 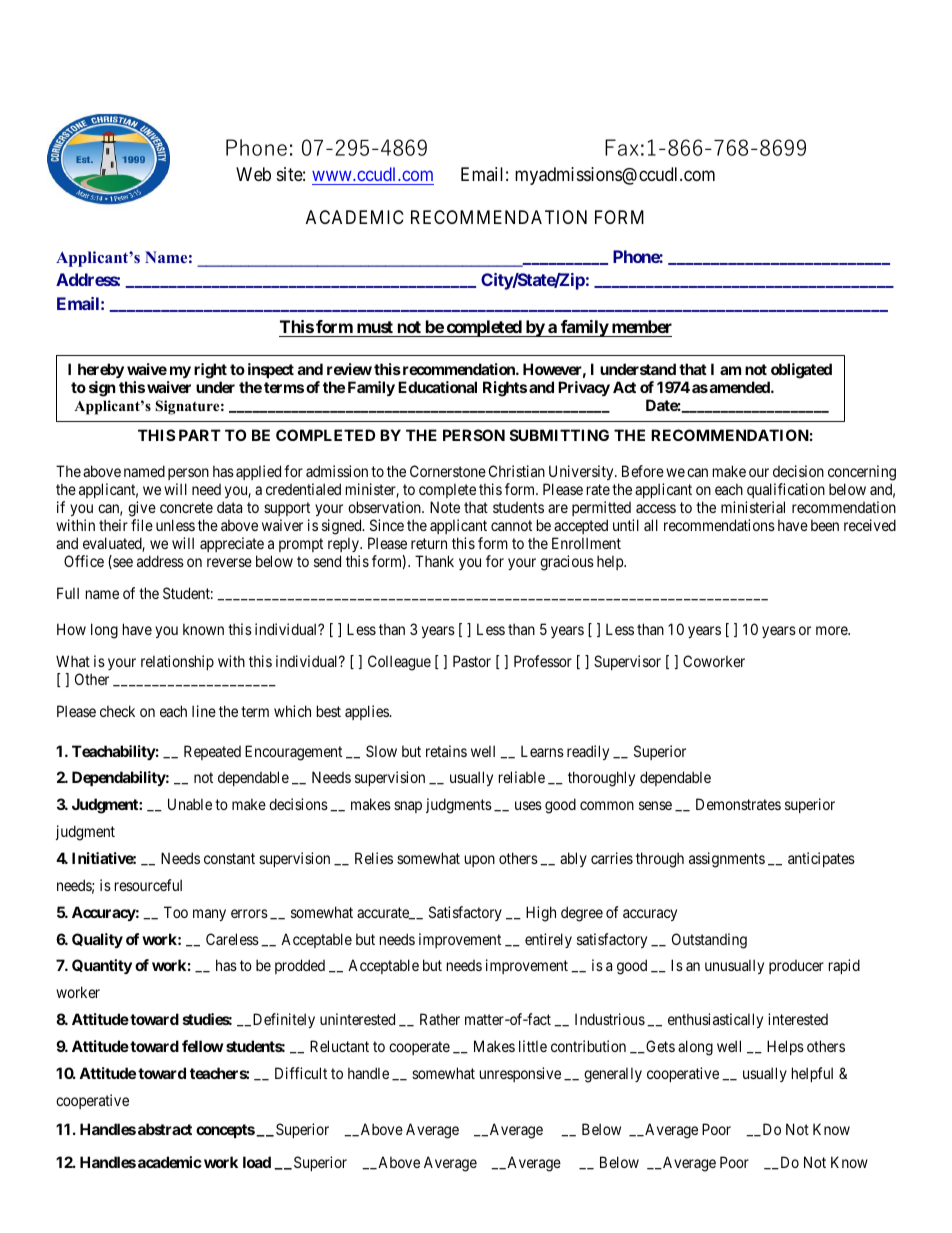 What do you see at coordinates (448, 471) in the screenshot?
I see `Cornerstone` at bounding box center [448, 471].
